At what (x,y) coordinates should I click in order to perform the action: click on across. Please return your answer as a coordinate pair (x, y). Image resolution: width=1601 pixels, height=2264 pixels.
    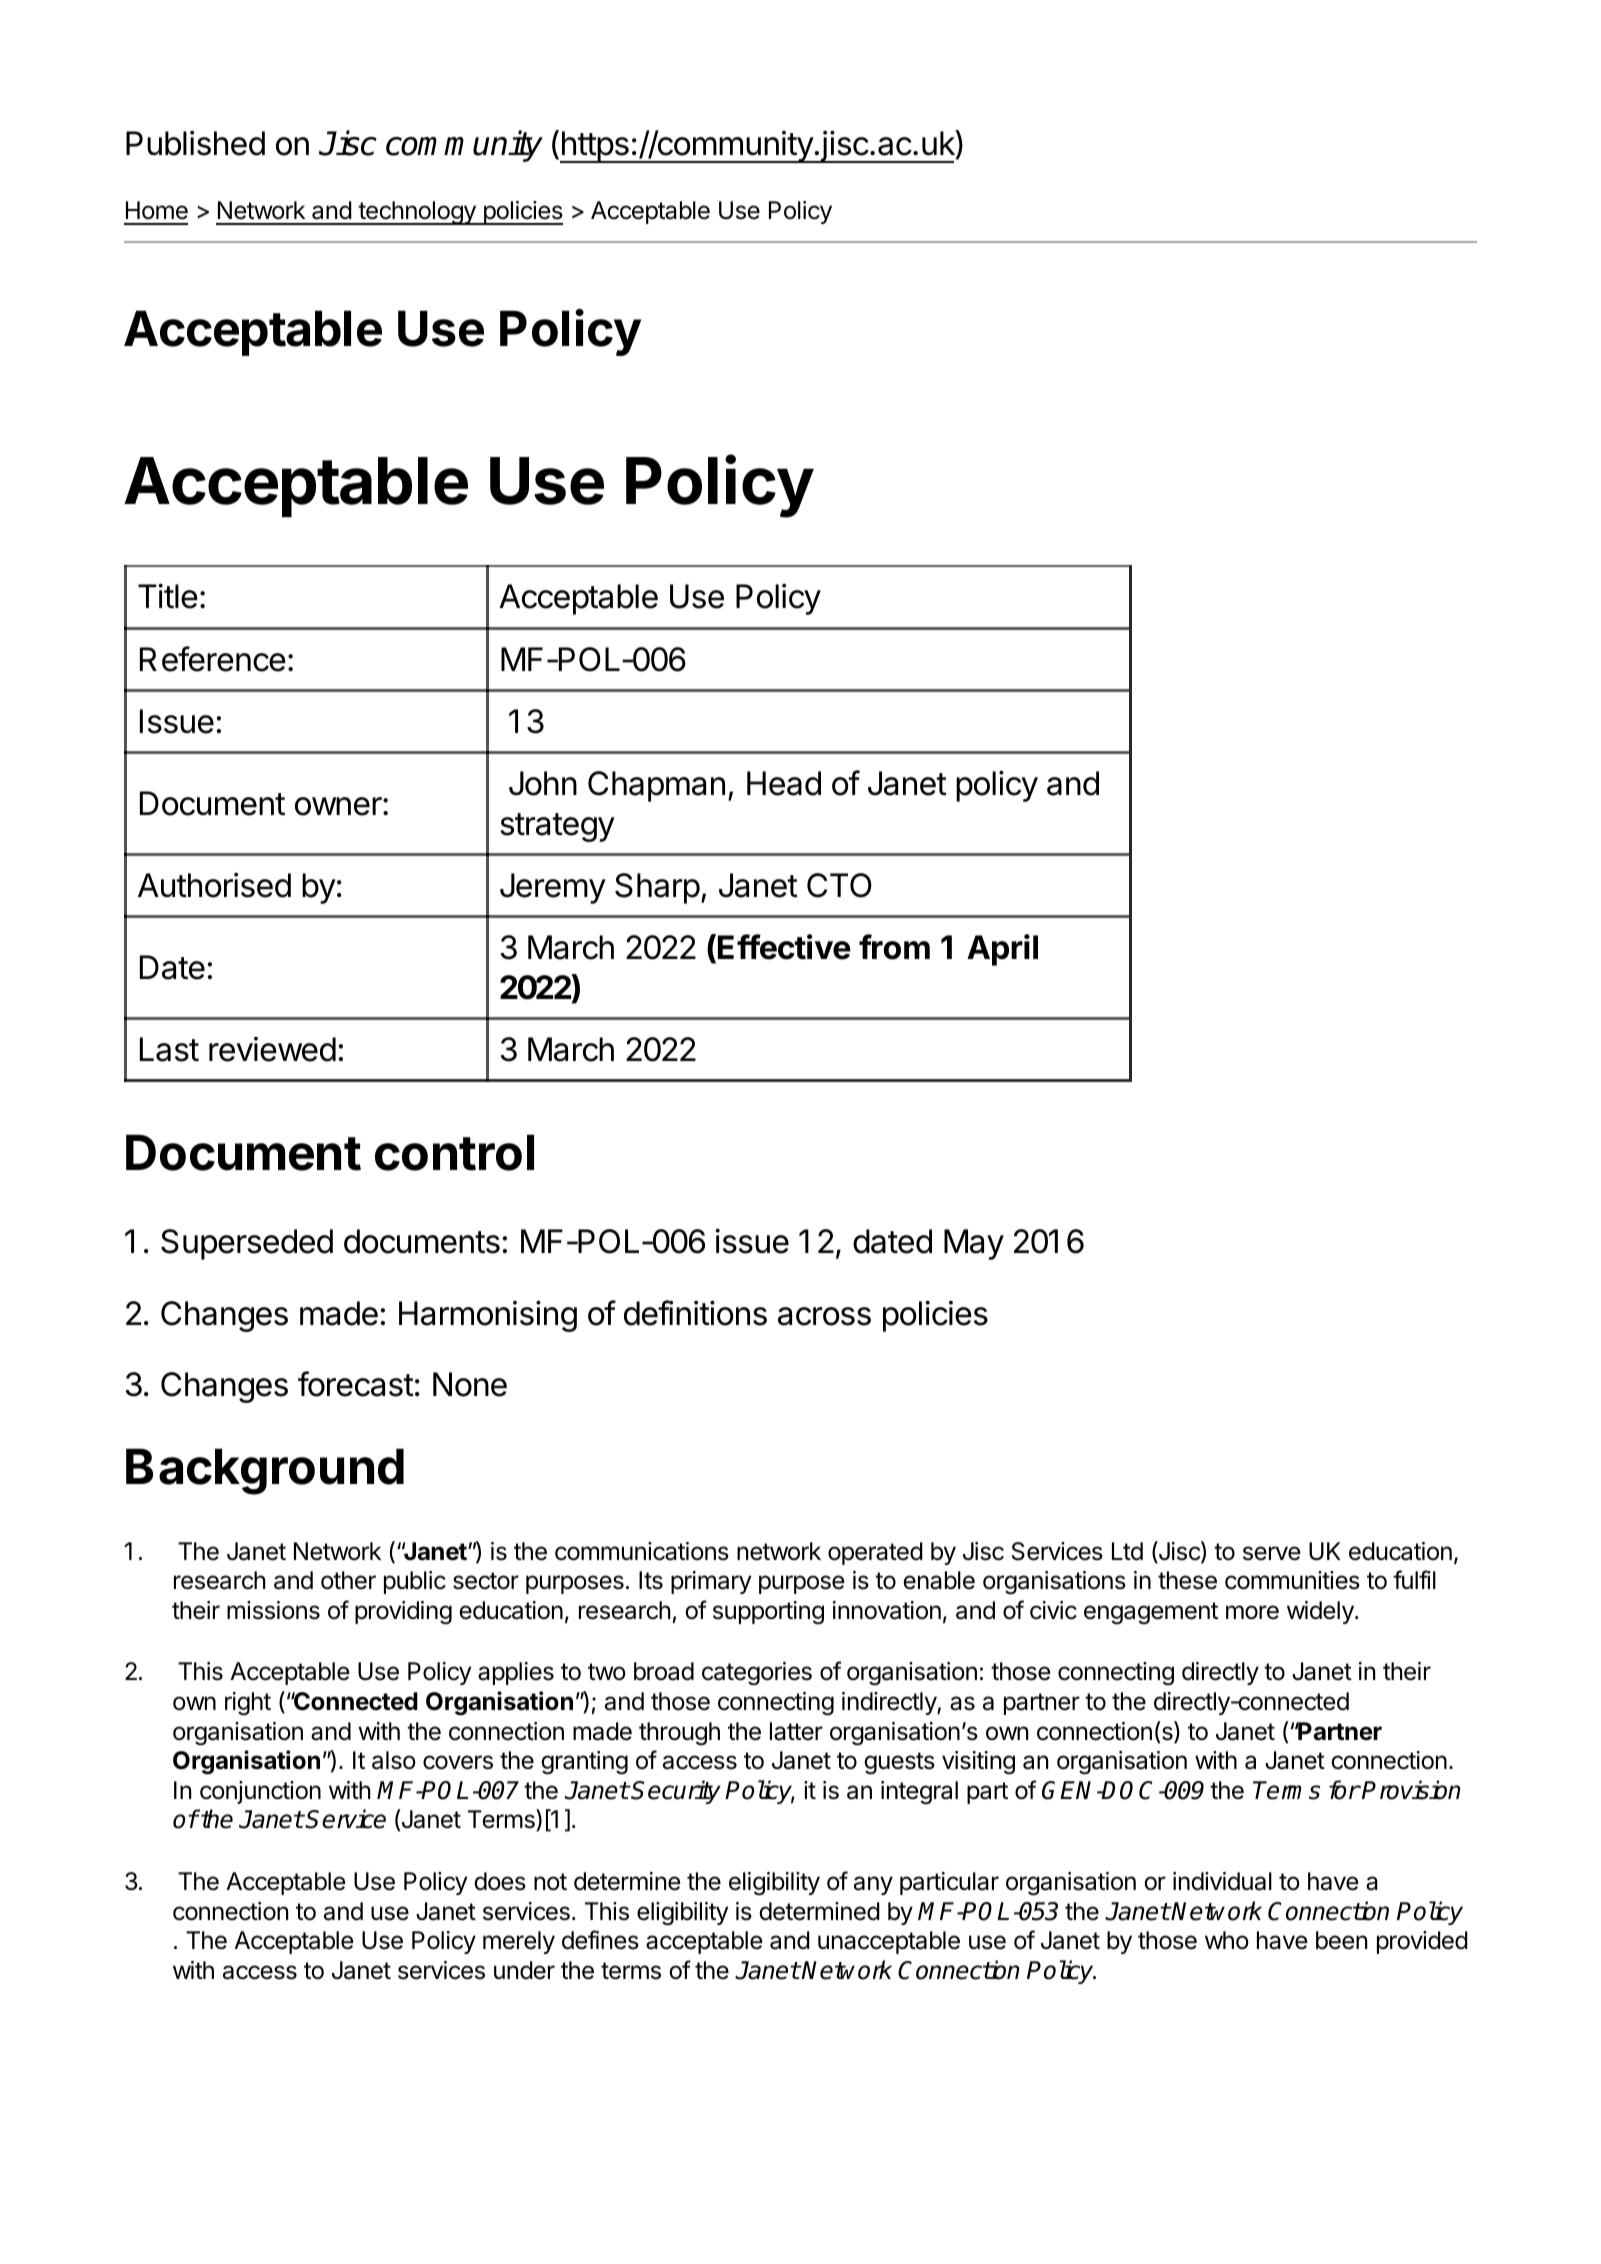
    Looking at the image, I should click on (824, 1316).
